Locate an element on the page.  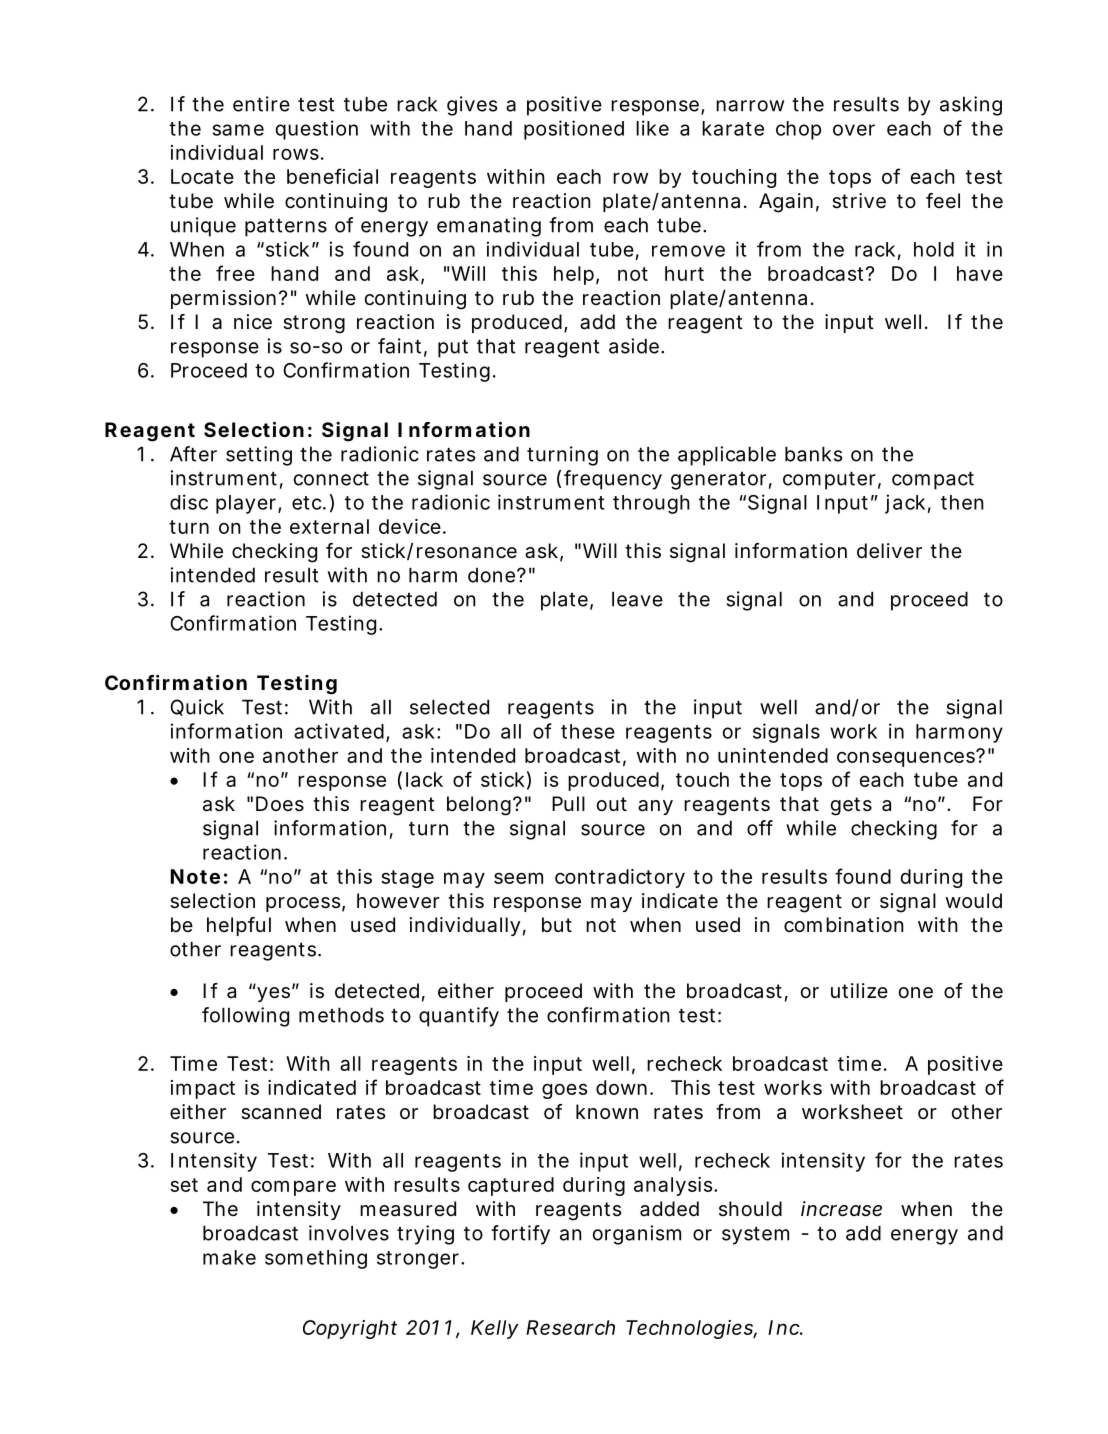
Note is located at coordinates (195, 876).
